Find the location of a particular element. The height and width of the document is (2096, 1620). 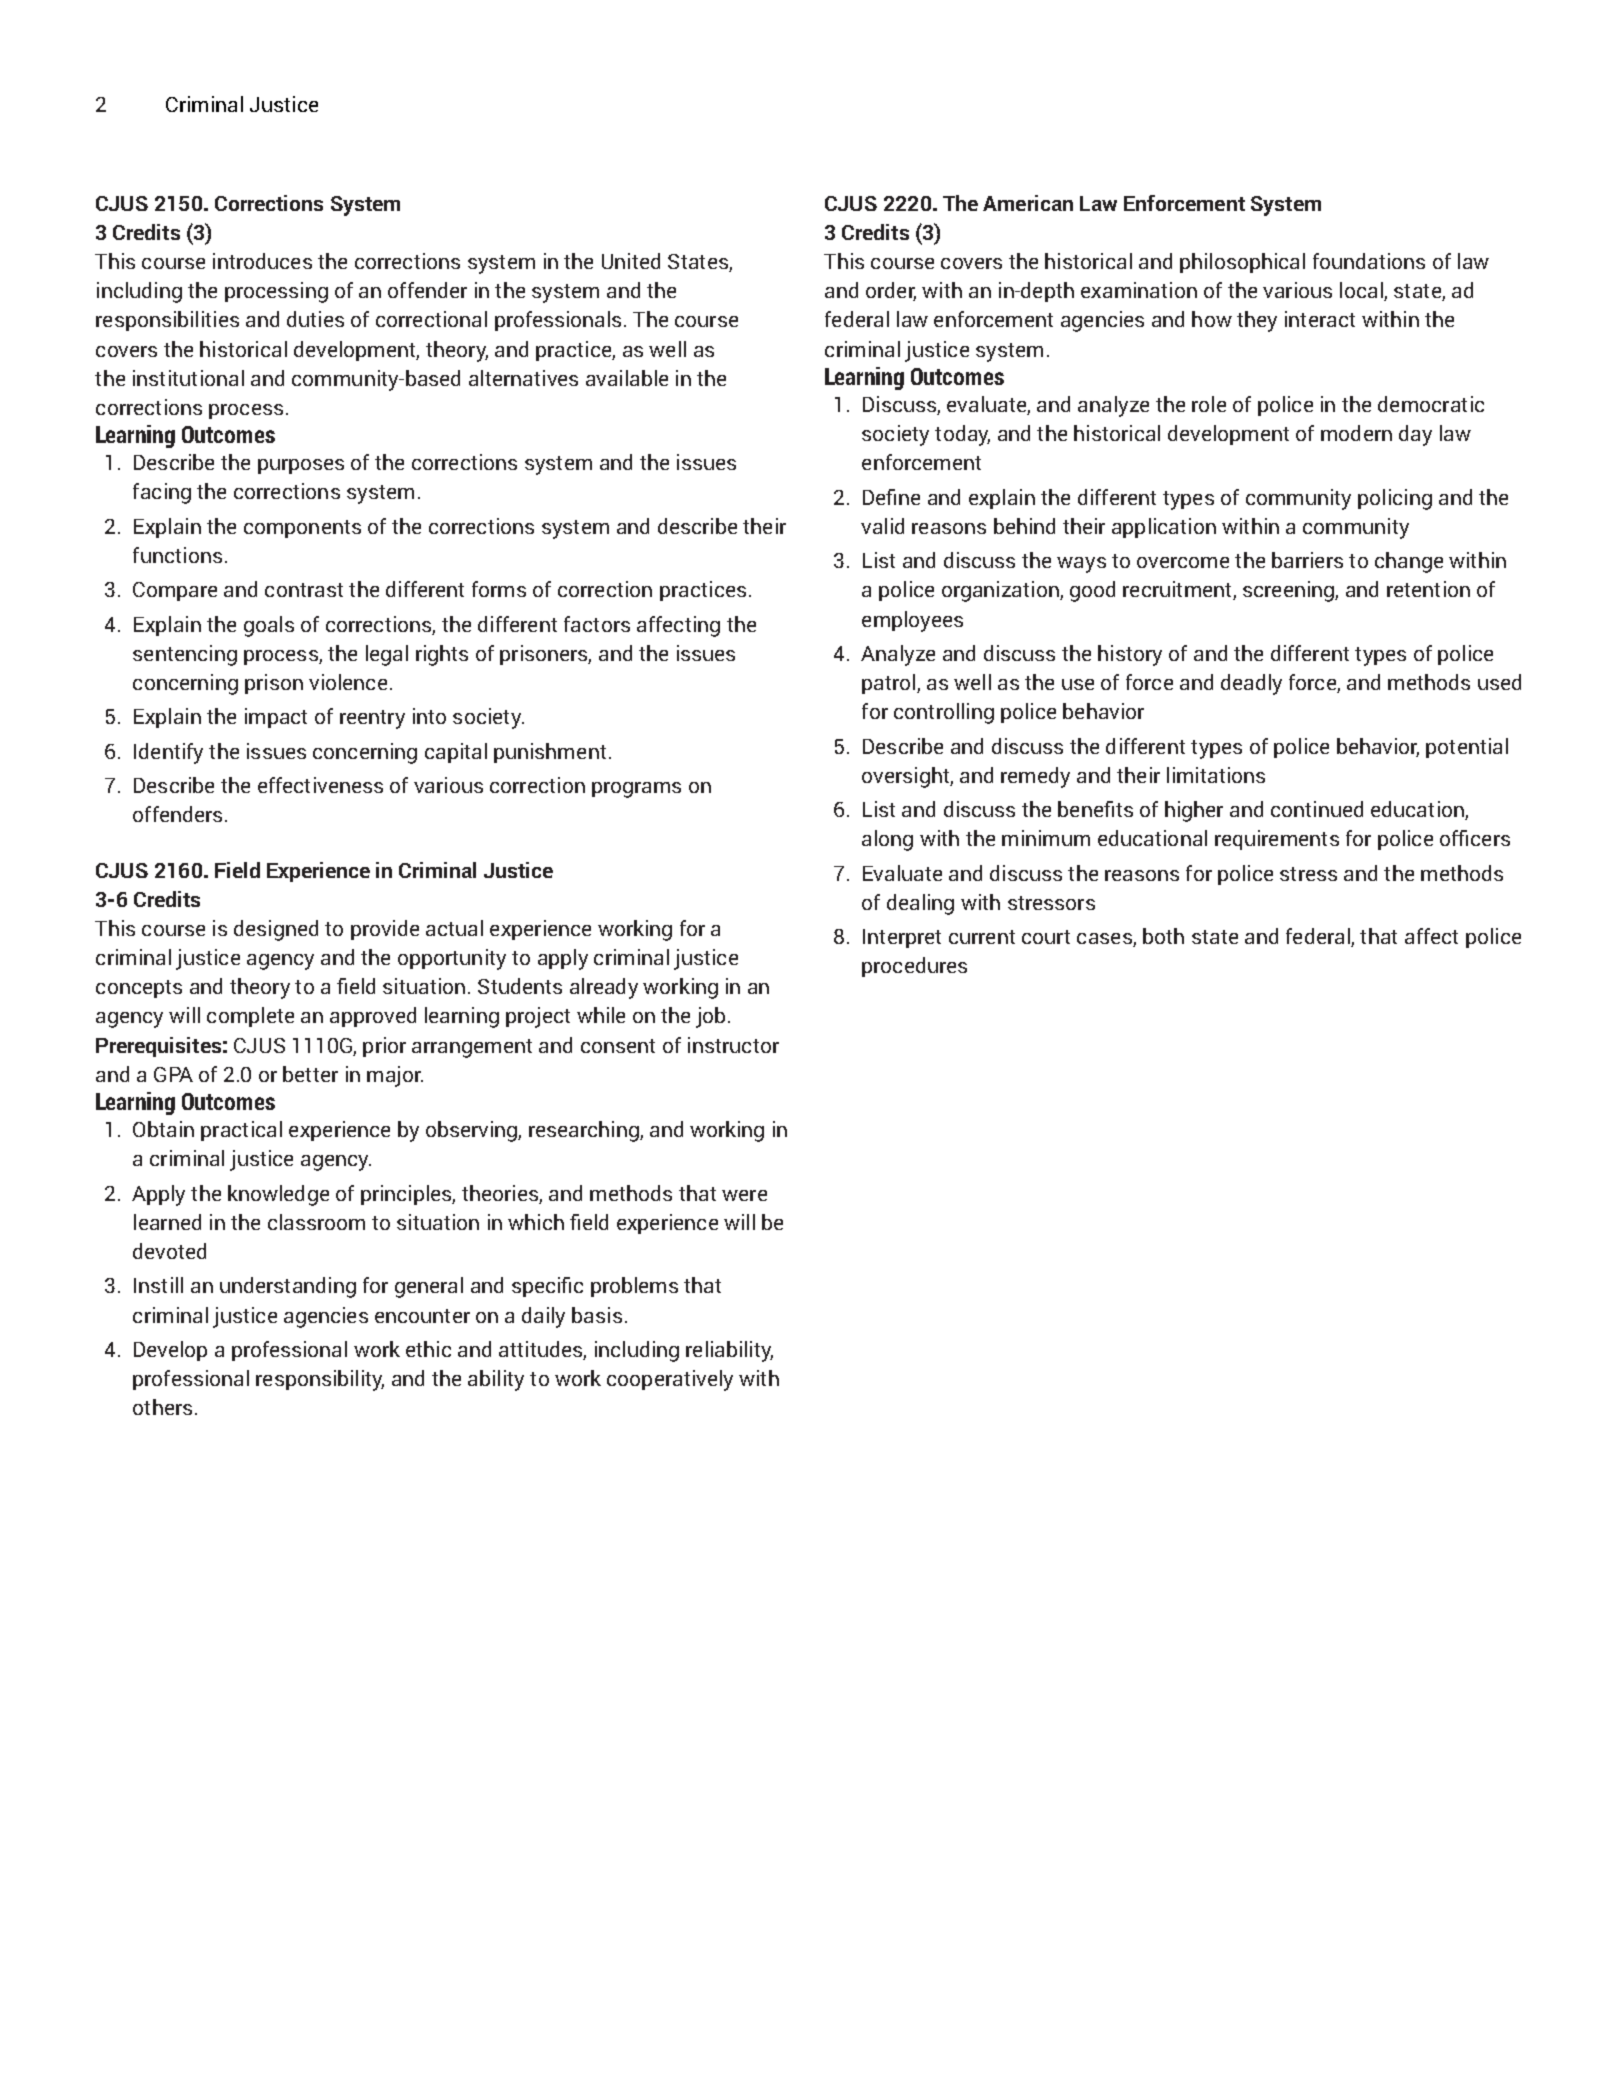

complete is located at coordinates (250, 1017).
